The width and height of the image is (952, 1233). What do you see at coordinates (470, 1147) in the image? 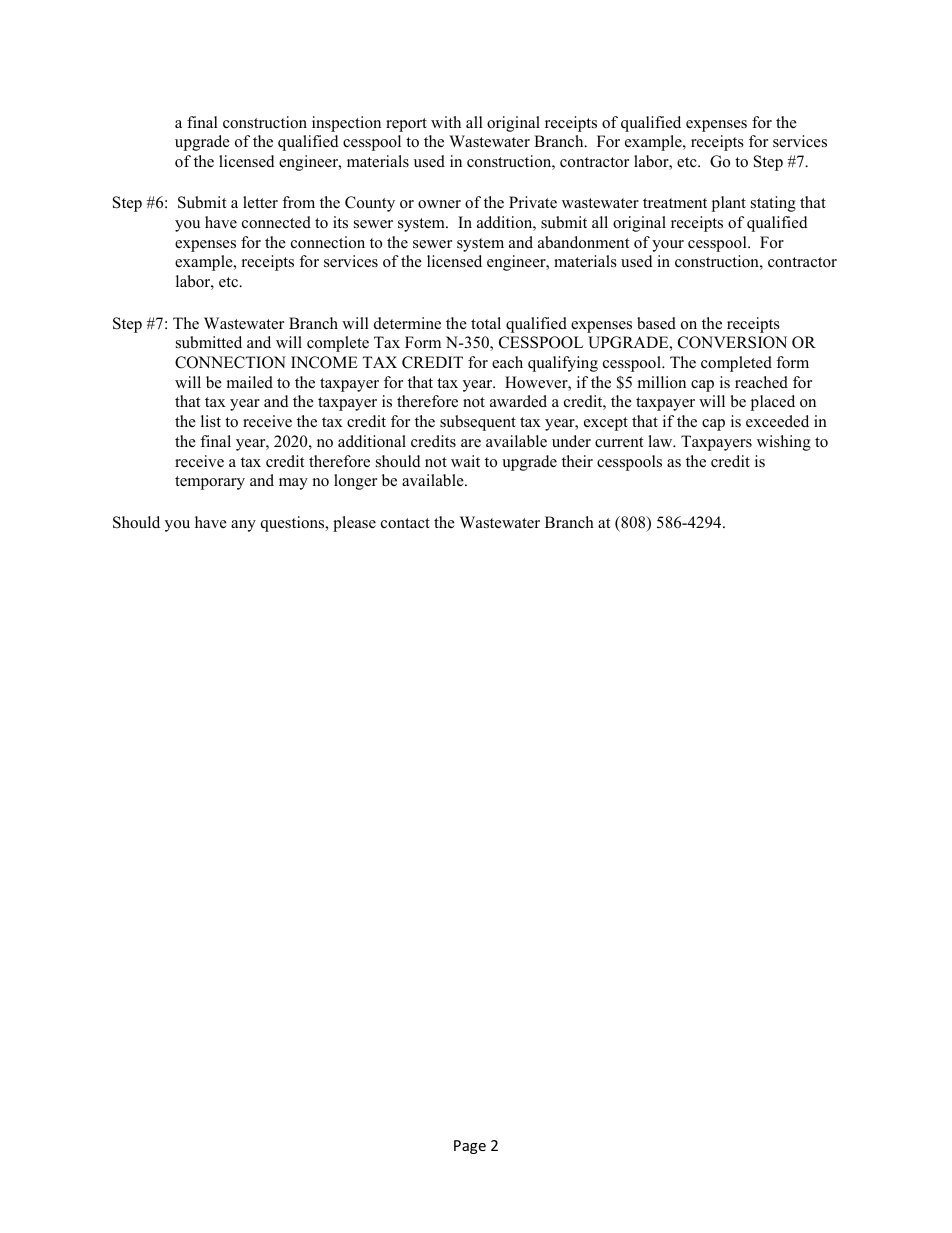
I see `Page` at bounding box center [470, 1147].
